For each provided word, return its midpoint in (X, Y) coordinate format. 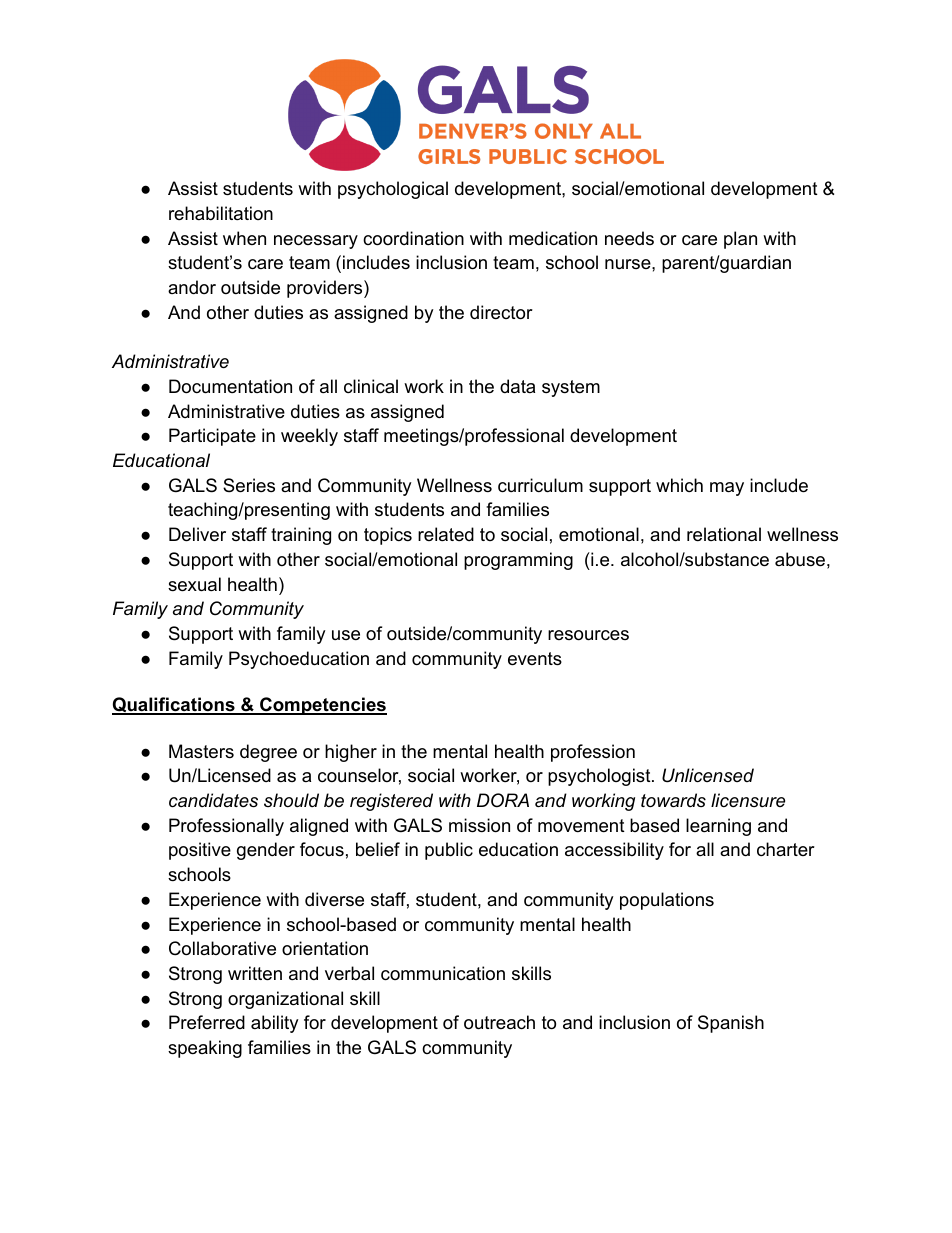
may (727, 489)
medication (553, 238)
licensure (748, 800)
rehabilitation (221, 213)
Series (249, 485)
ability (275, 1024)
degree (268, 753)
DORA (503, 800)
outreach (499, 1022)
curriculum (540, 485)
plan (740, 240)
